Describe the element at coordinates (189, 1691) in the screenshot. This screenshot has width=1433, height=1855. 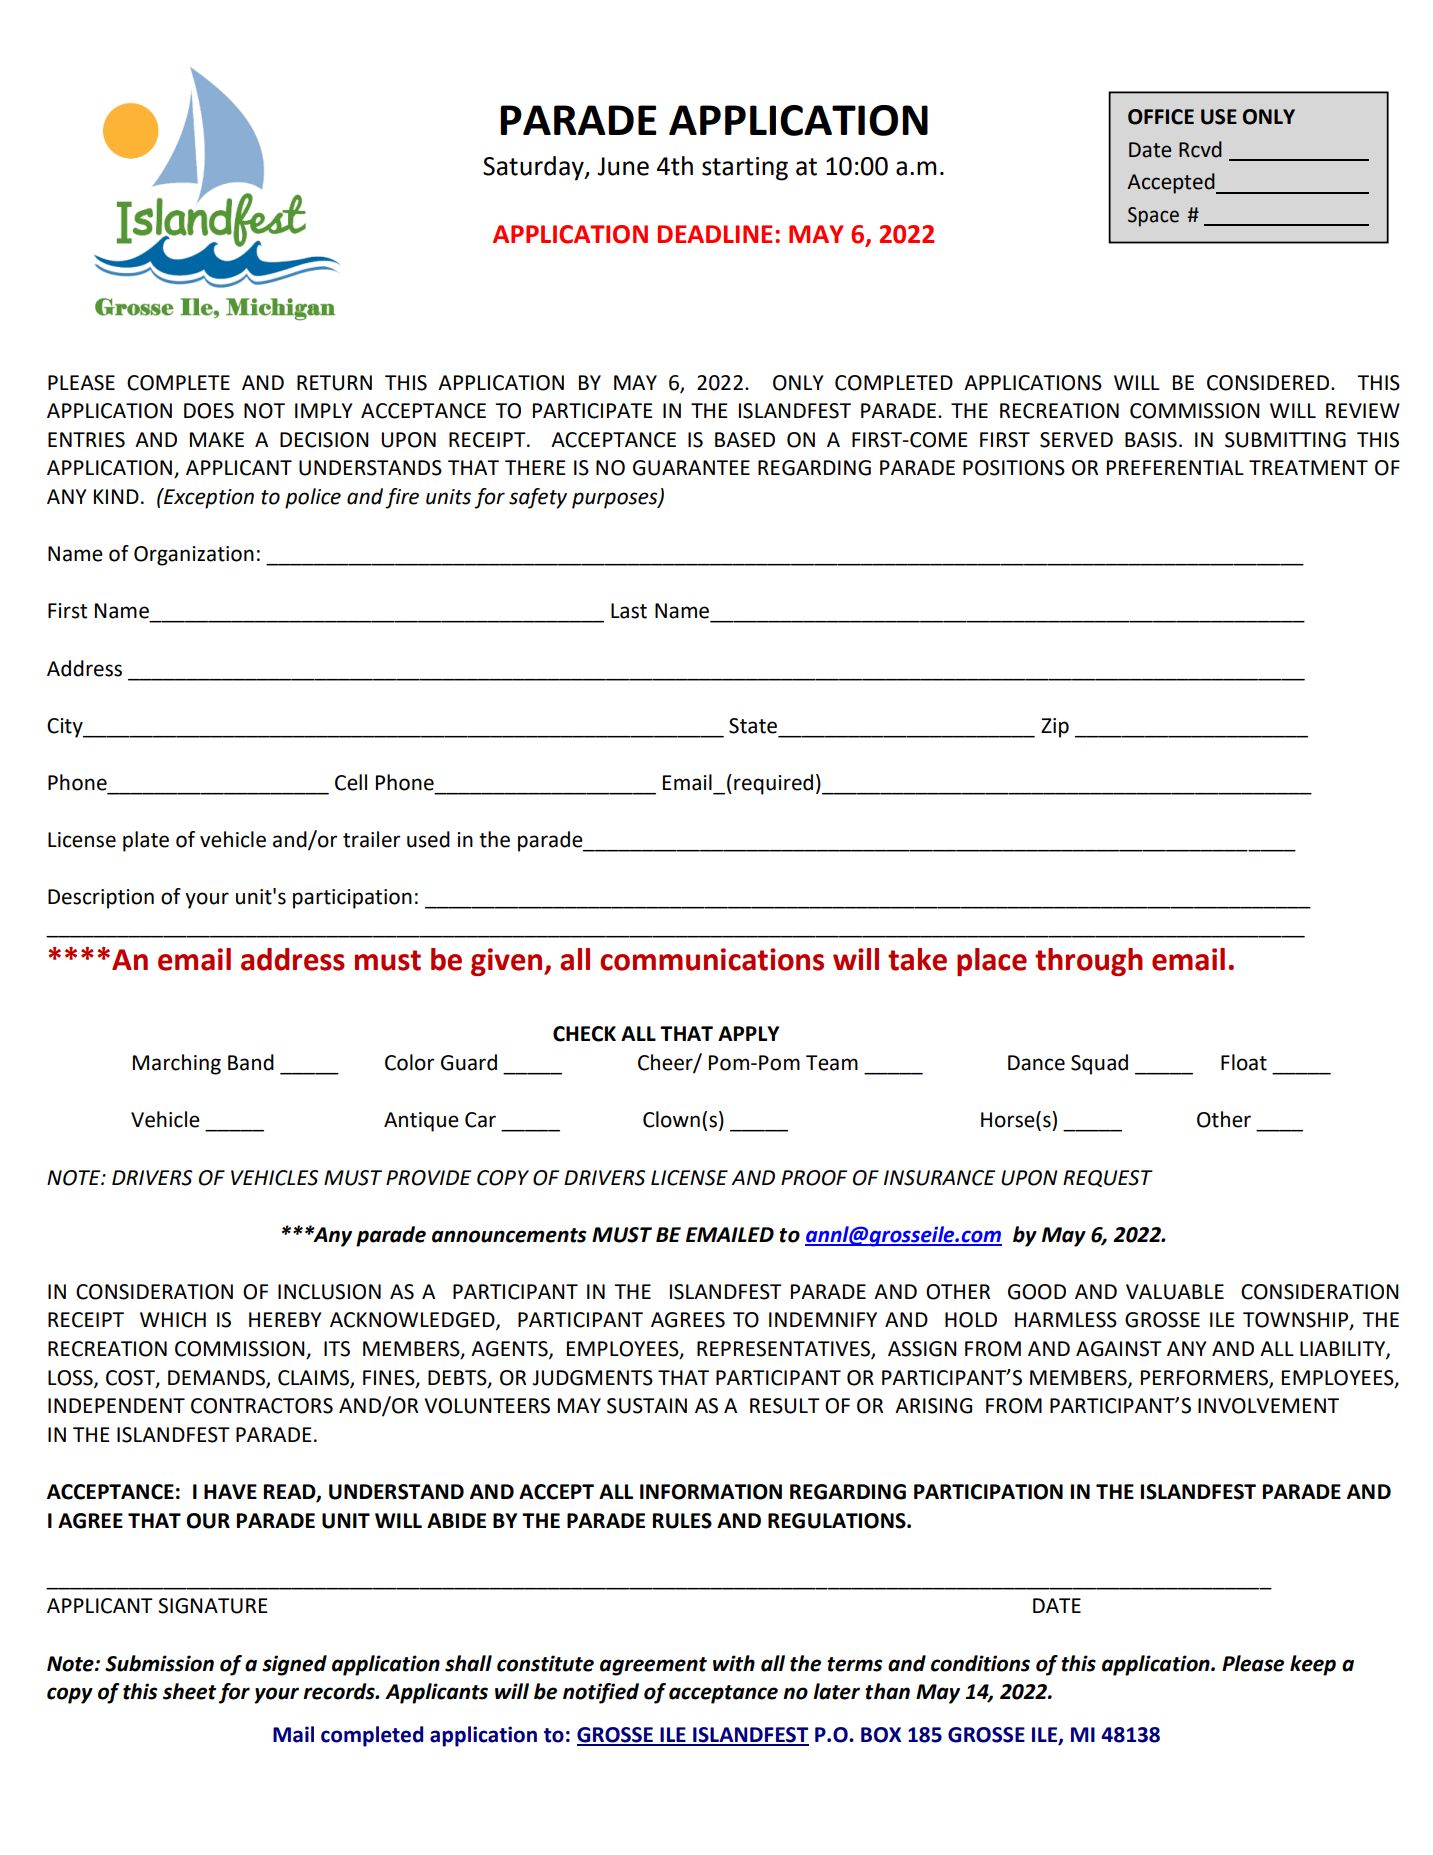
I see `sheet` at that location.
